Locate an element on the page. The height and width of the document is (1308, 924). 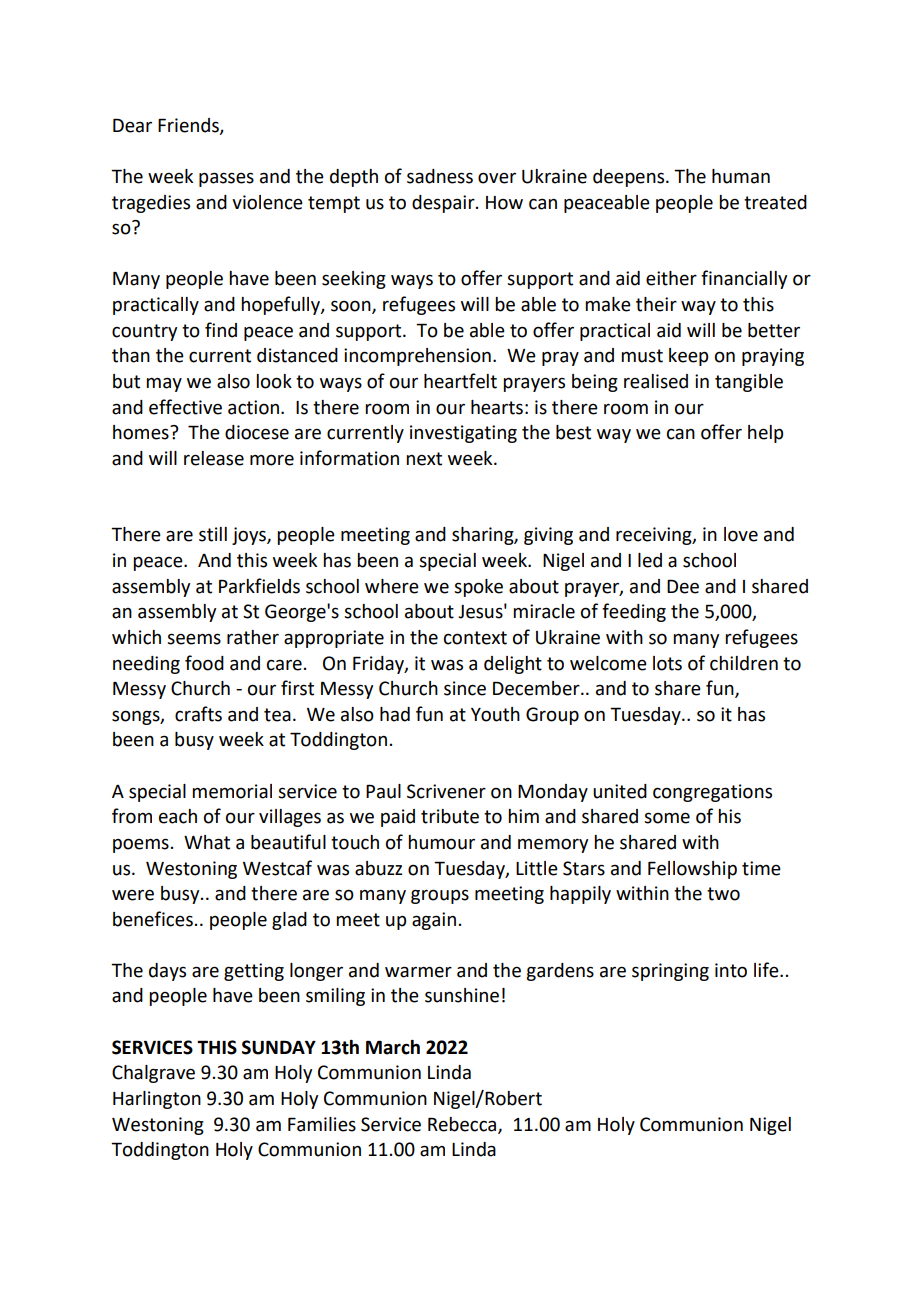
release is located at coordinates (214, 458).
